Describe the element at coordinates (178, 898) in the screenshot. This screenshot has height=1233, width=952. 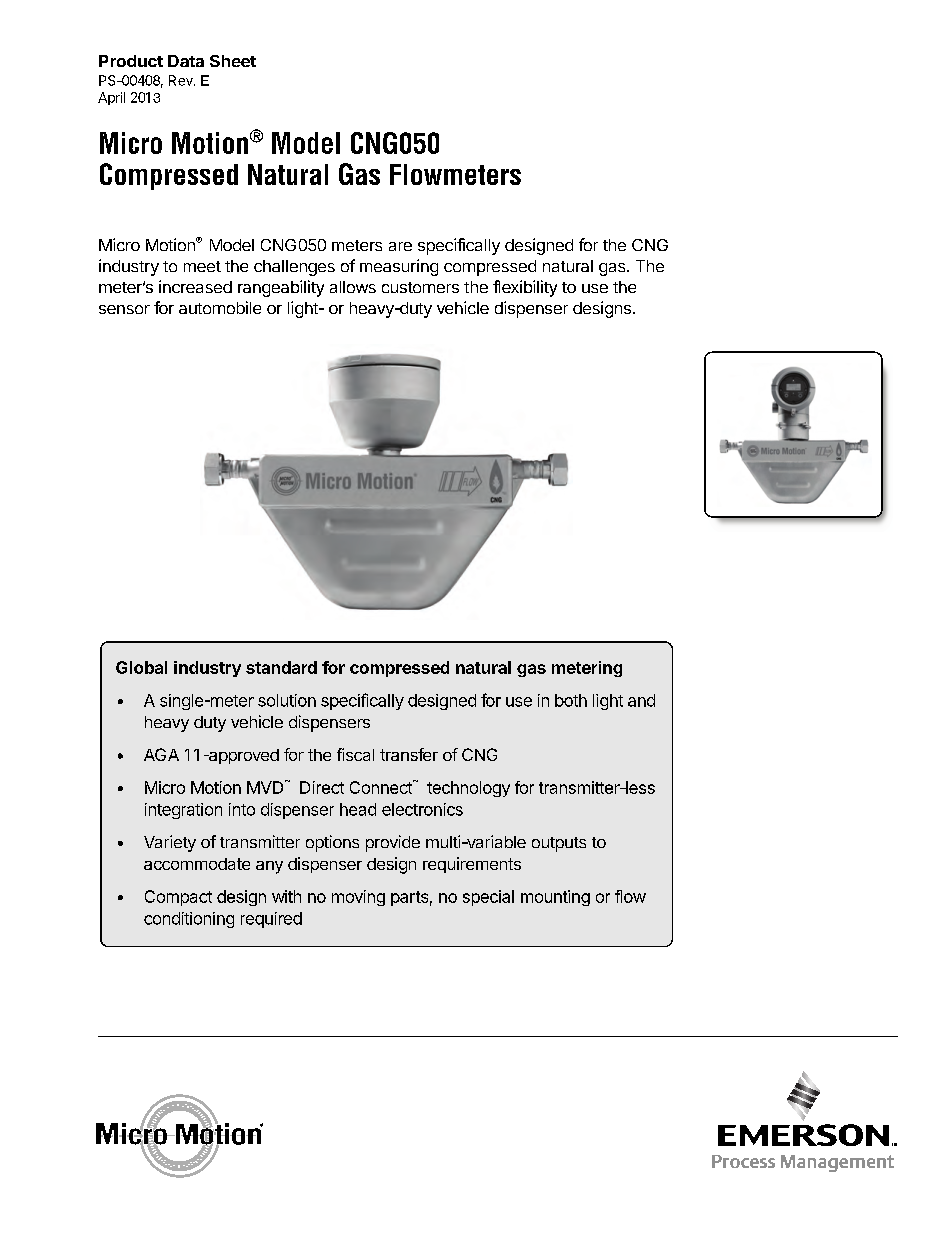
I see `Compact` at that location.
